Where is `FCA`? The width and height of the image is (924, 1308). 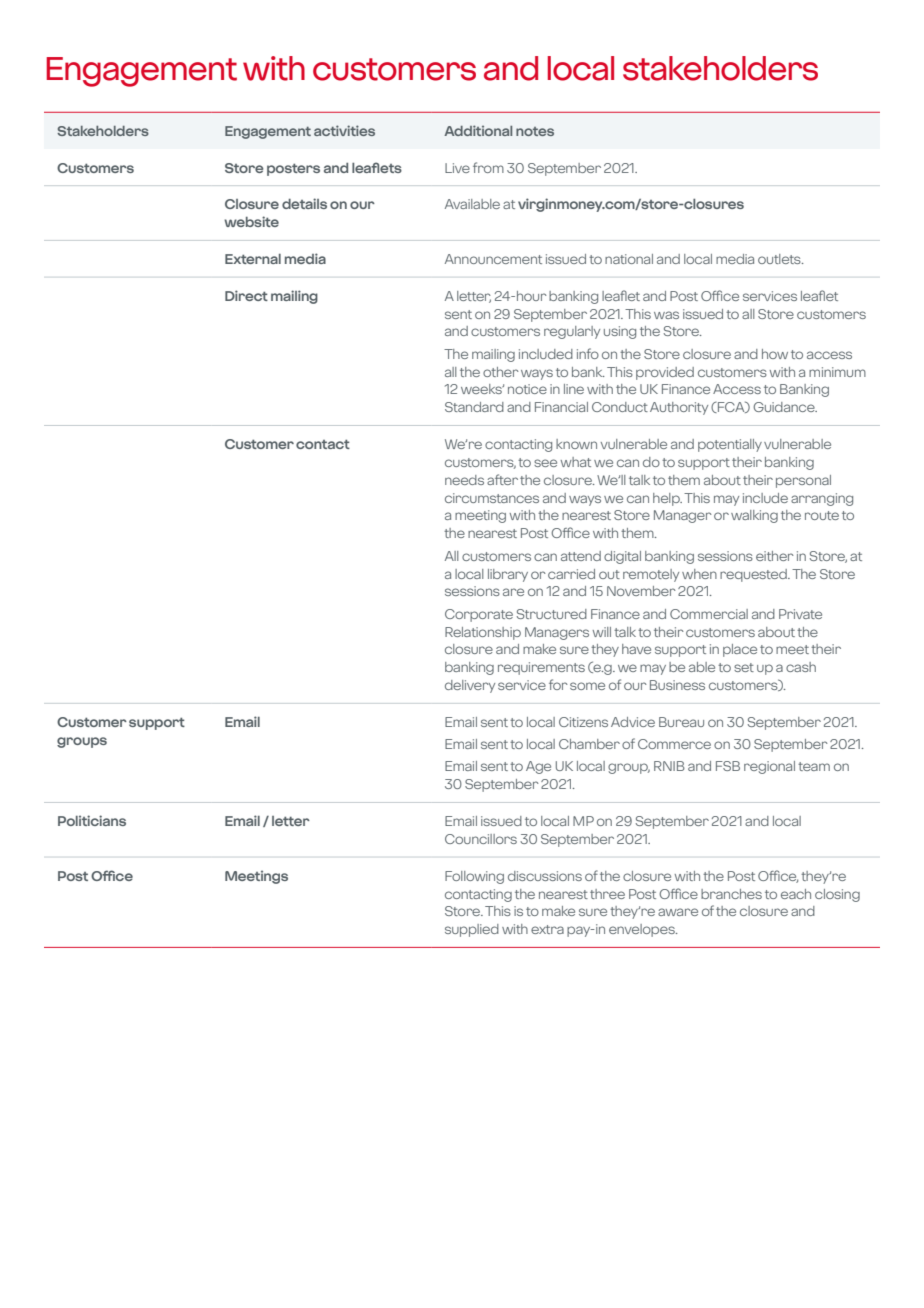
FCA is located at coordinates (731, 407).
